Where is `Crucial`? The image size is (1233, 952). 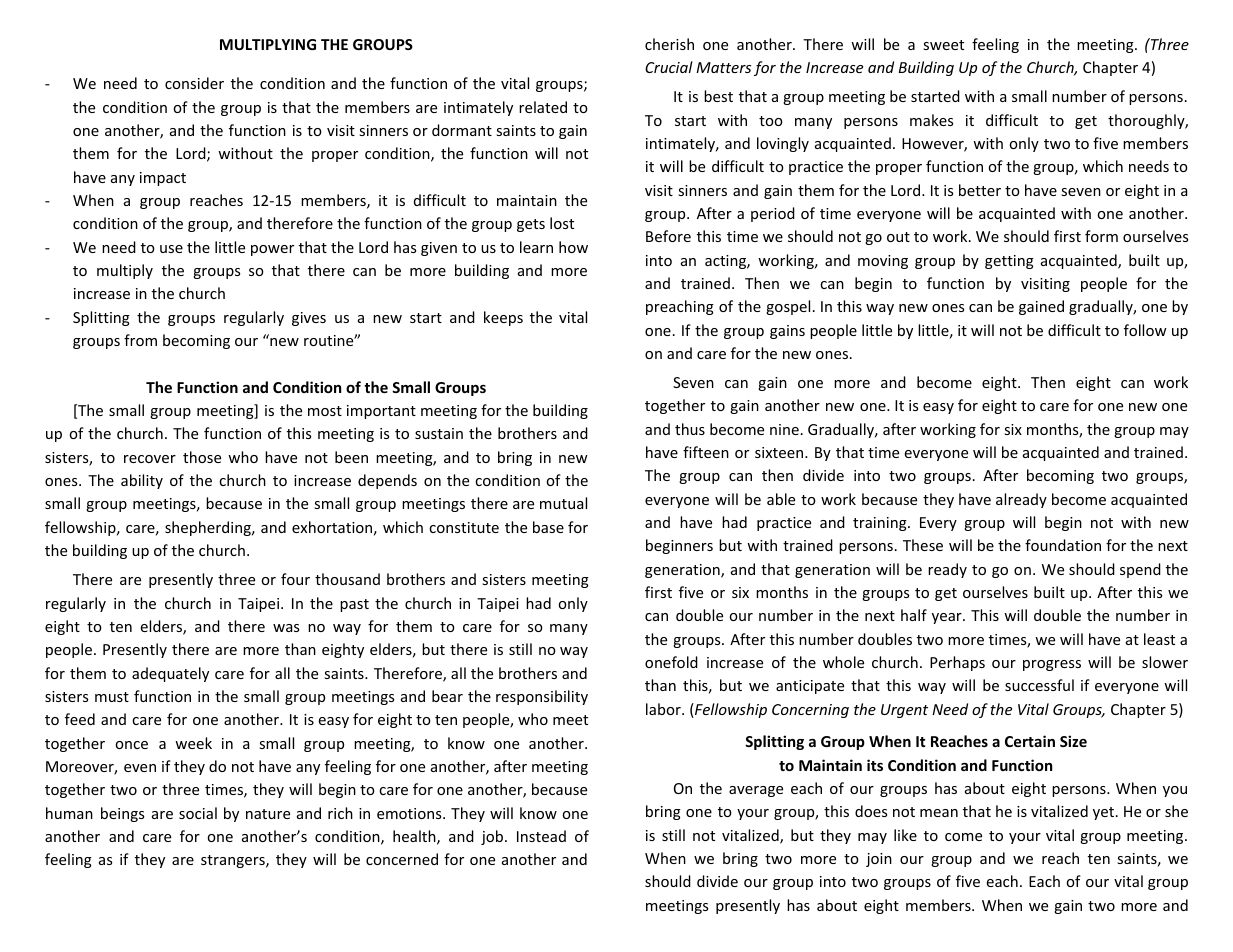
Crucial is located at coordinates (669, 67).
